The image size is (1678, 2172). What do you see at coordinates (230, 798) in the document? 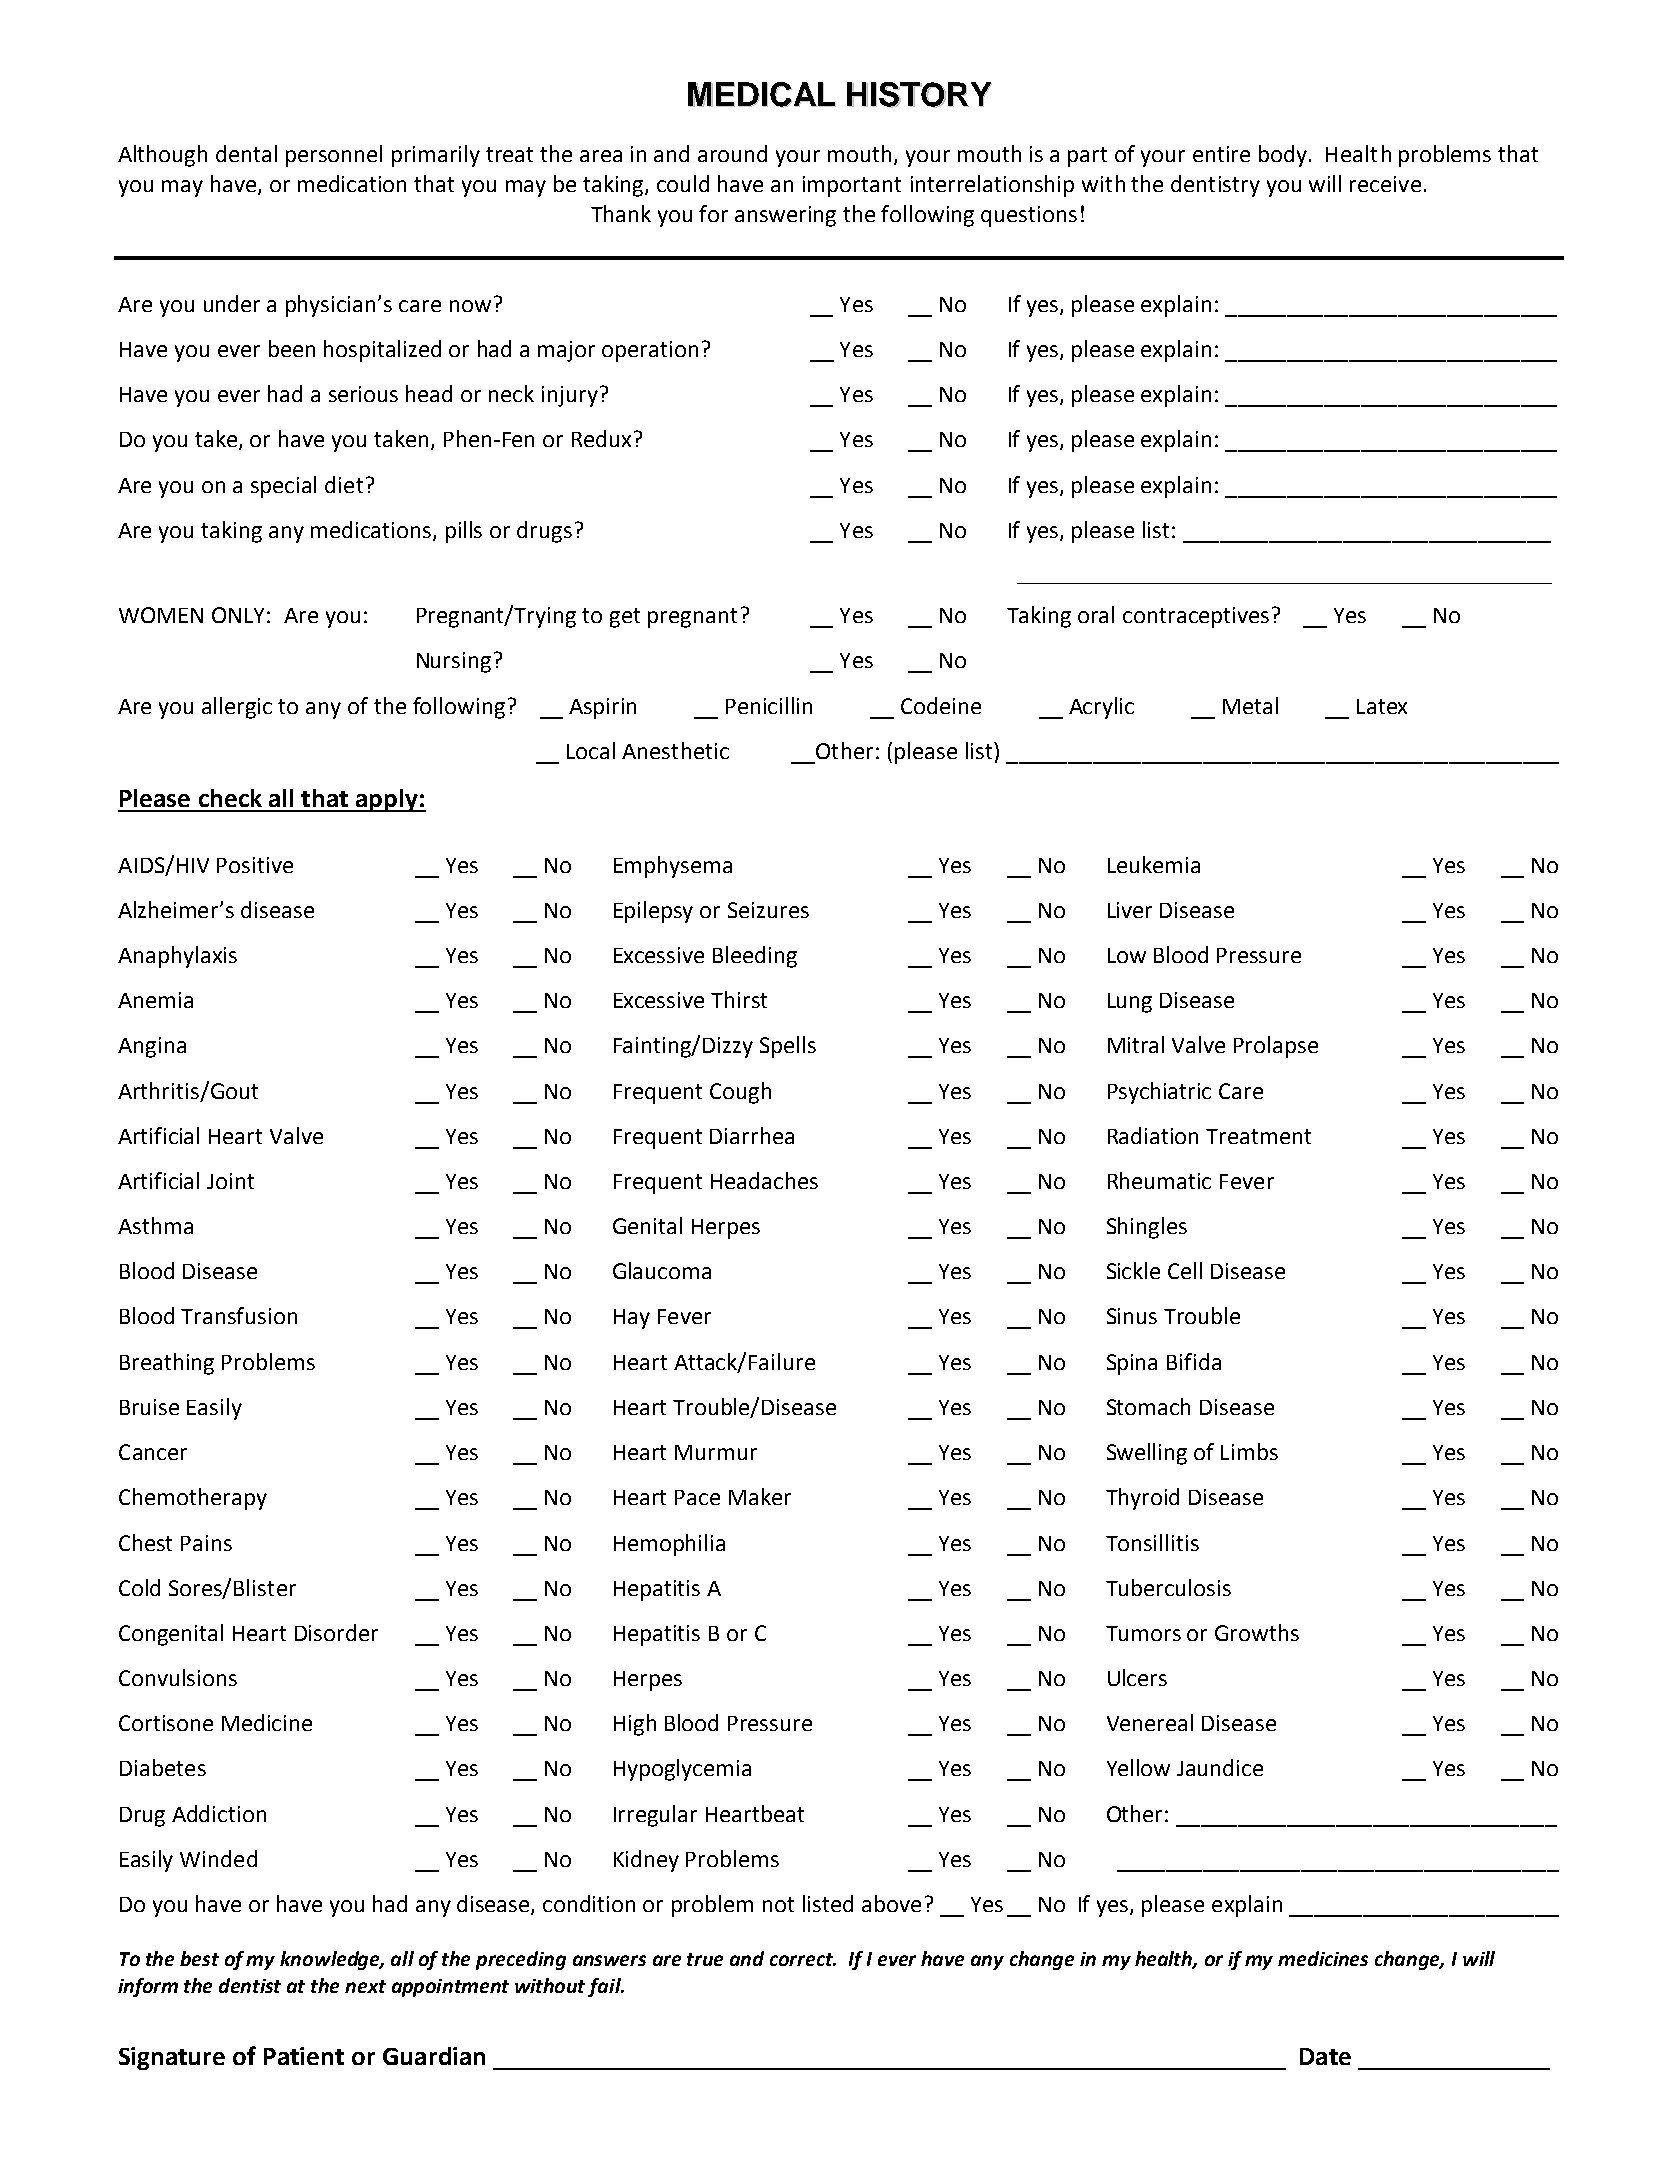
I see `check` at bounding box center [230, 798].
